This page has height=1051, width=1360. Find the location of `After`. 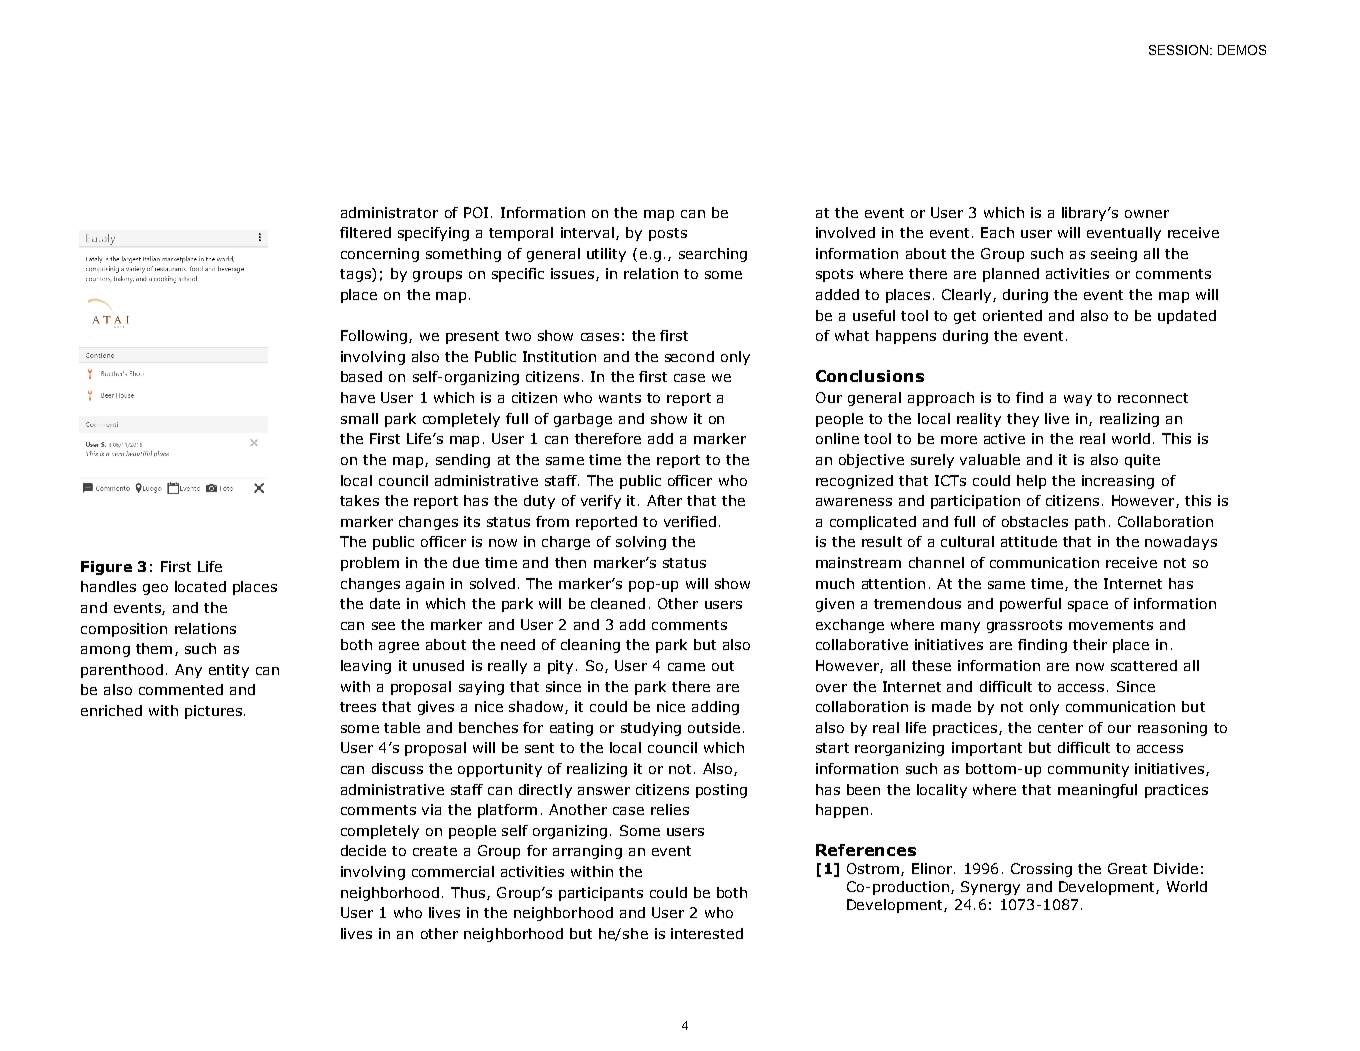

After is located at coordinates (664, 500).
